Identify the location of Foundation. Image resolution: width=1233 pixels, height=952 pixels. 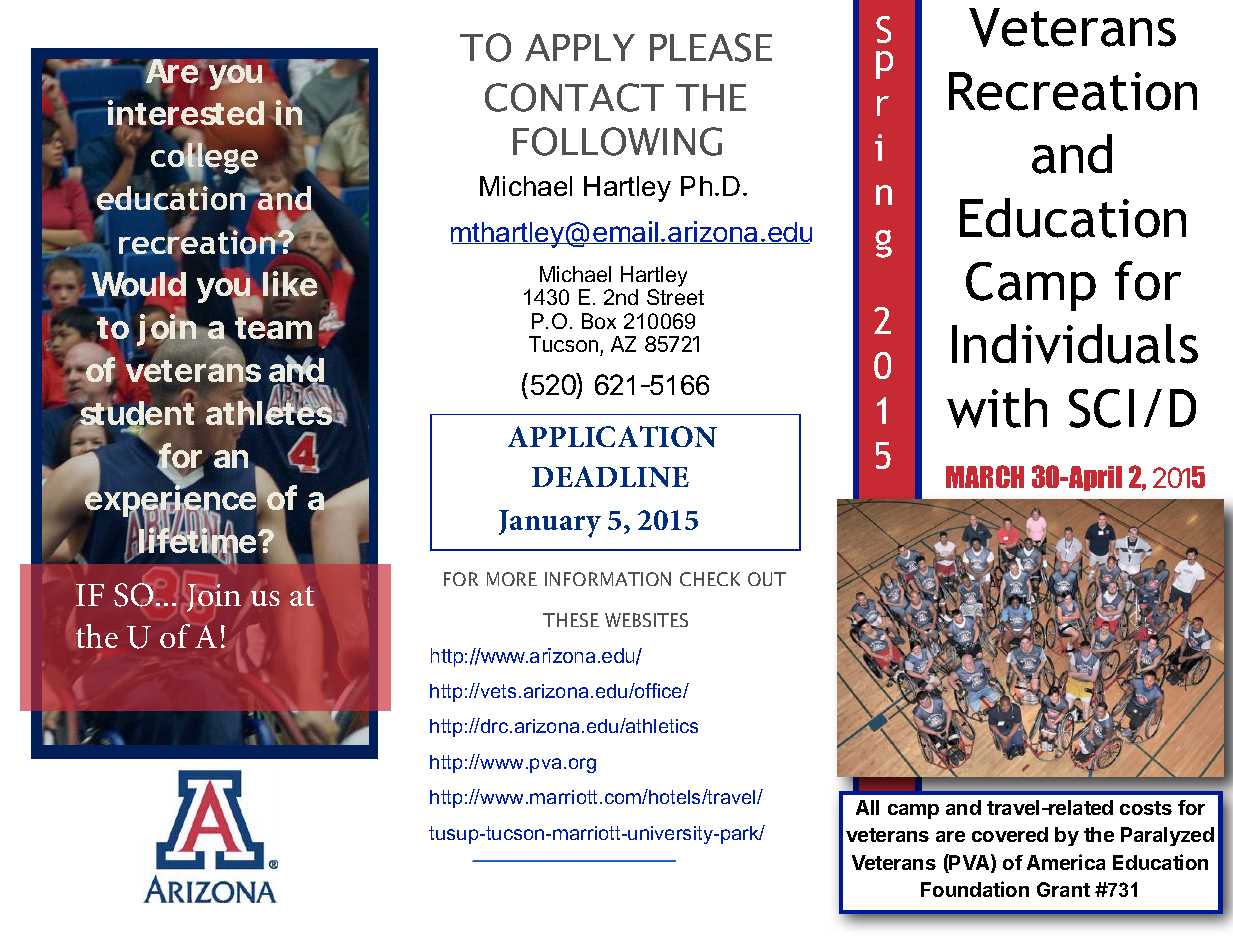
(975, 889).
